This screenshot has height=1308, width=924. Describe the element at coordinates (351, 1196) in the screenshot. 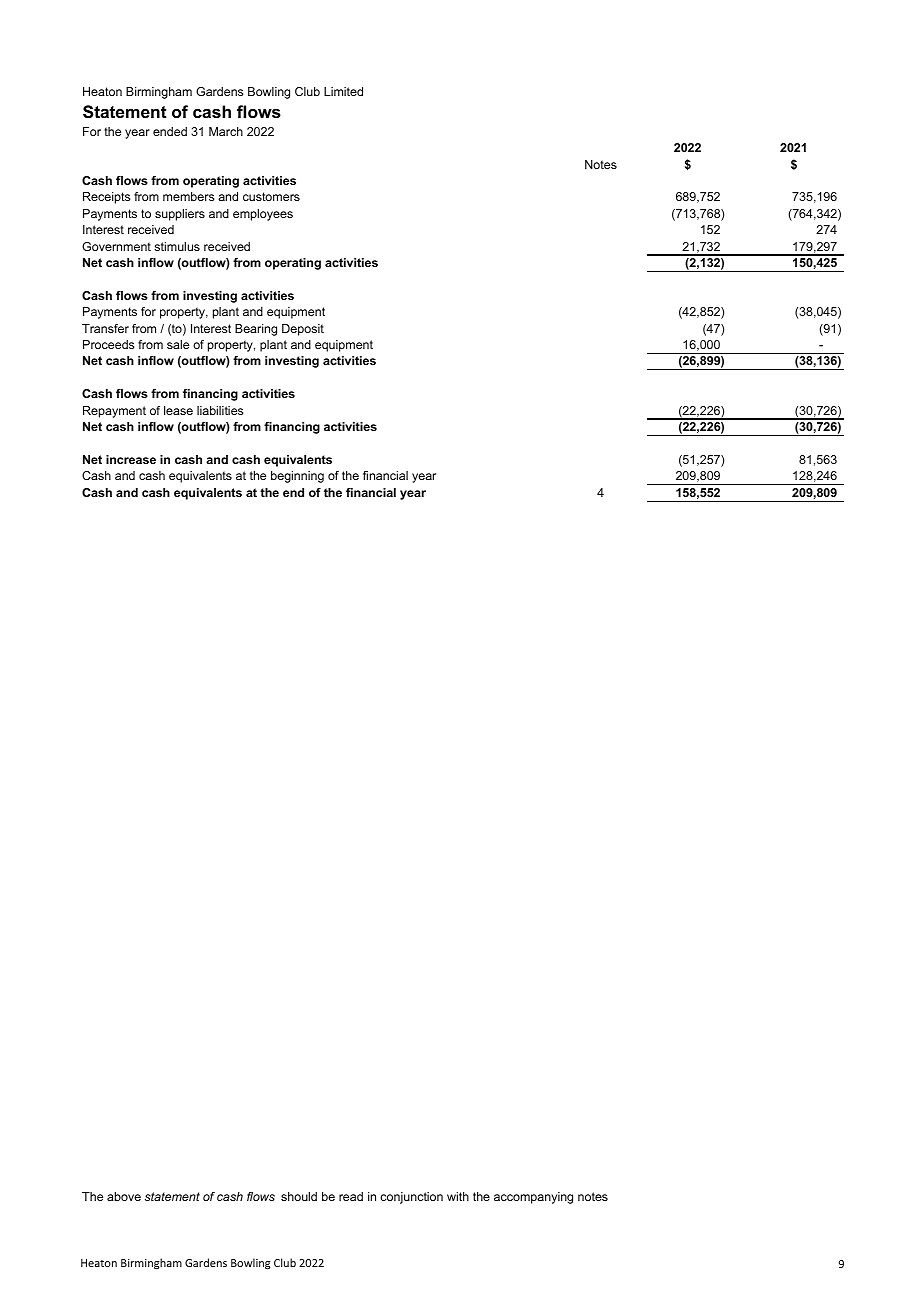

I see `read` at that location.
